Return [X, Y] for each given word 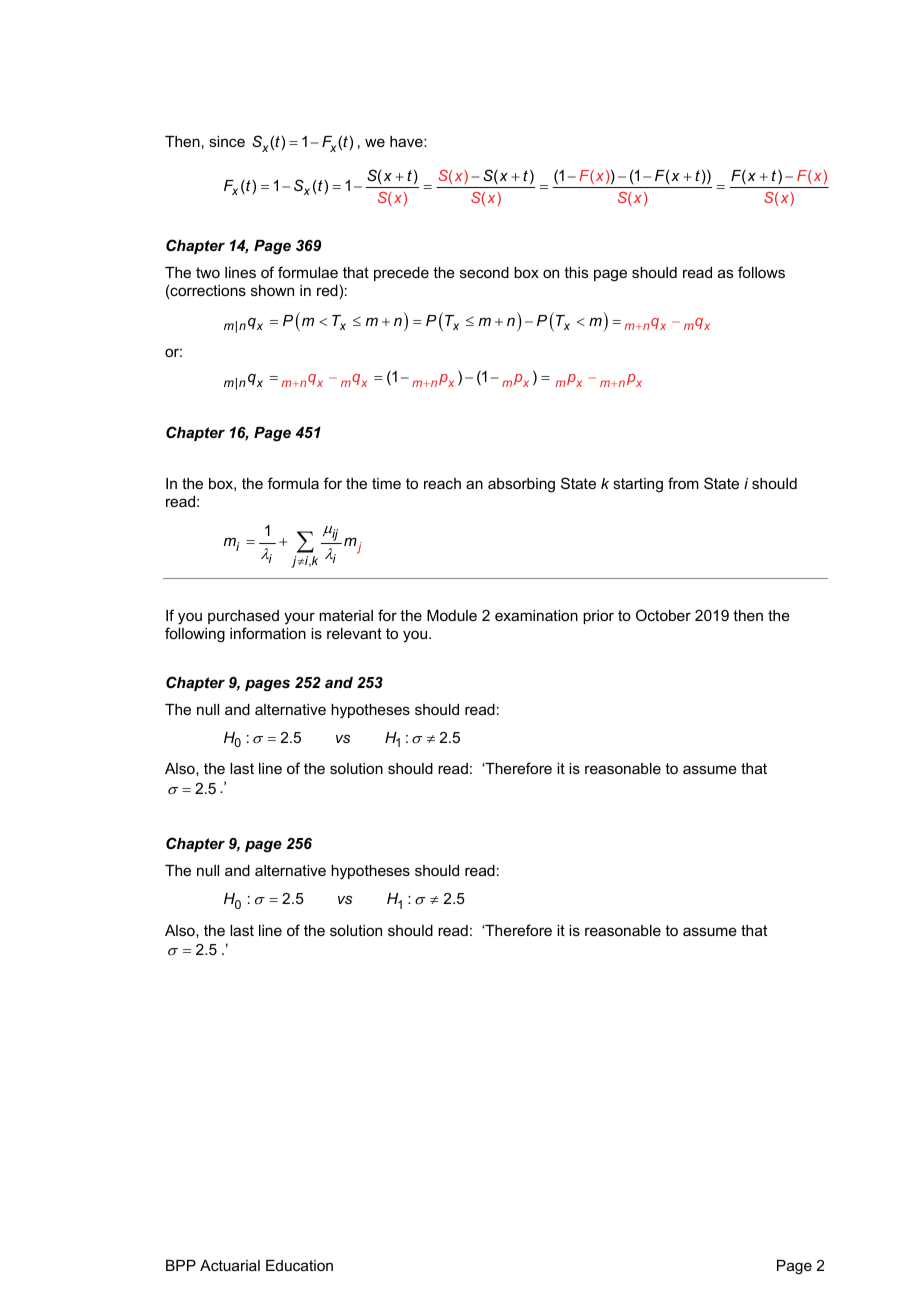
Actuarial [230, 1265]
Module [452, 615]
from [683, 483]
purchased [243, 617]
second [484, 272]
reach [442, 483]
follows [761, 272]
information [268, 633]
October [663, 615]
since [227, 141]
